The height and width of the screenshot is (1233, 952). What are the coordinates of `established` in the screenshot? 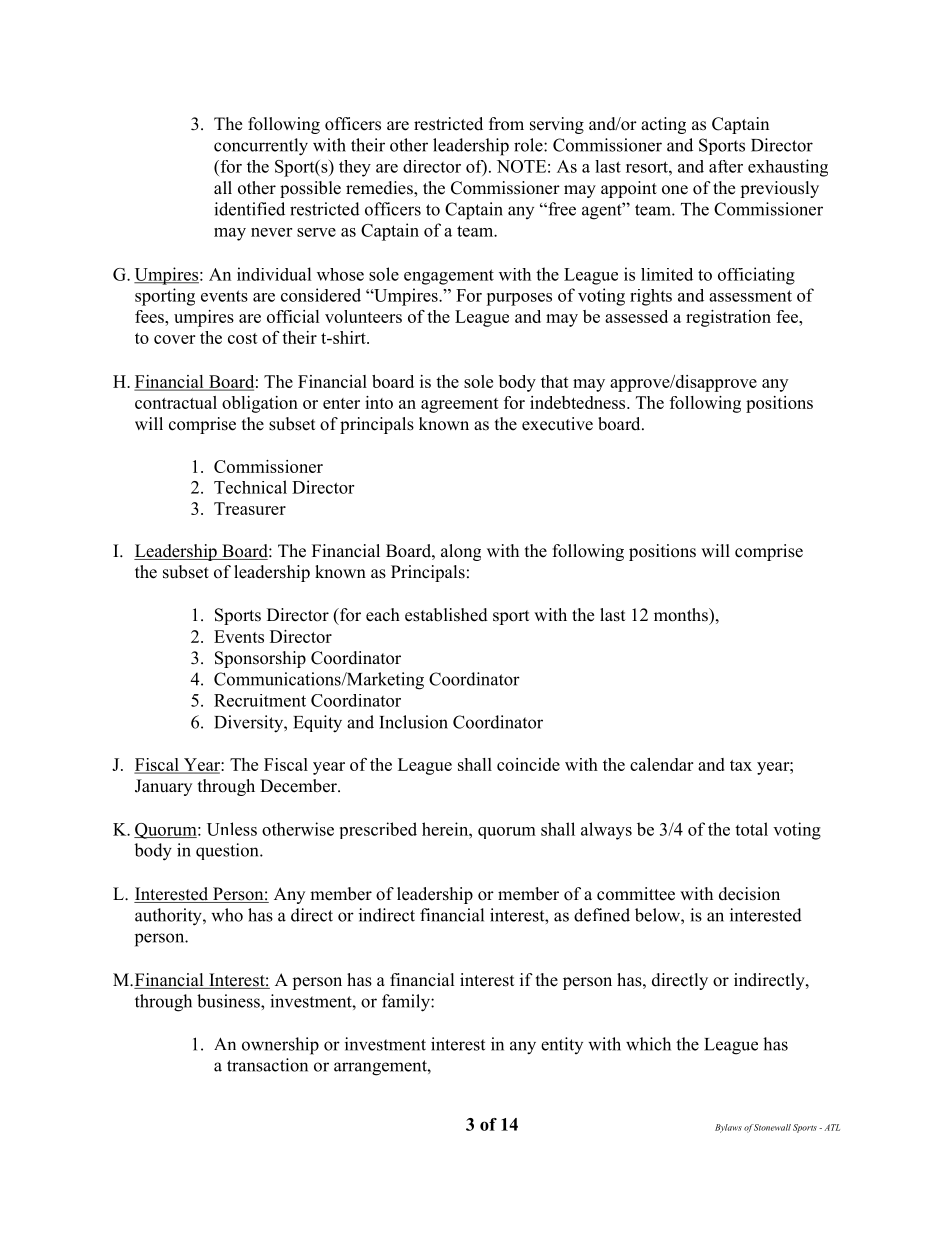 It's located at (446, 615).
